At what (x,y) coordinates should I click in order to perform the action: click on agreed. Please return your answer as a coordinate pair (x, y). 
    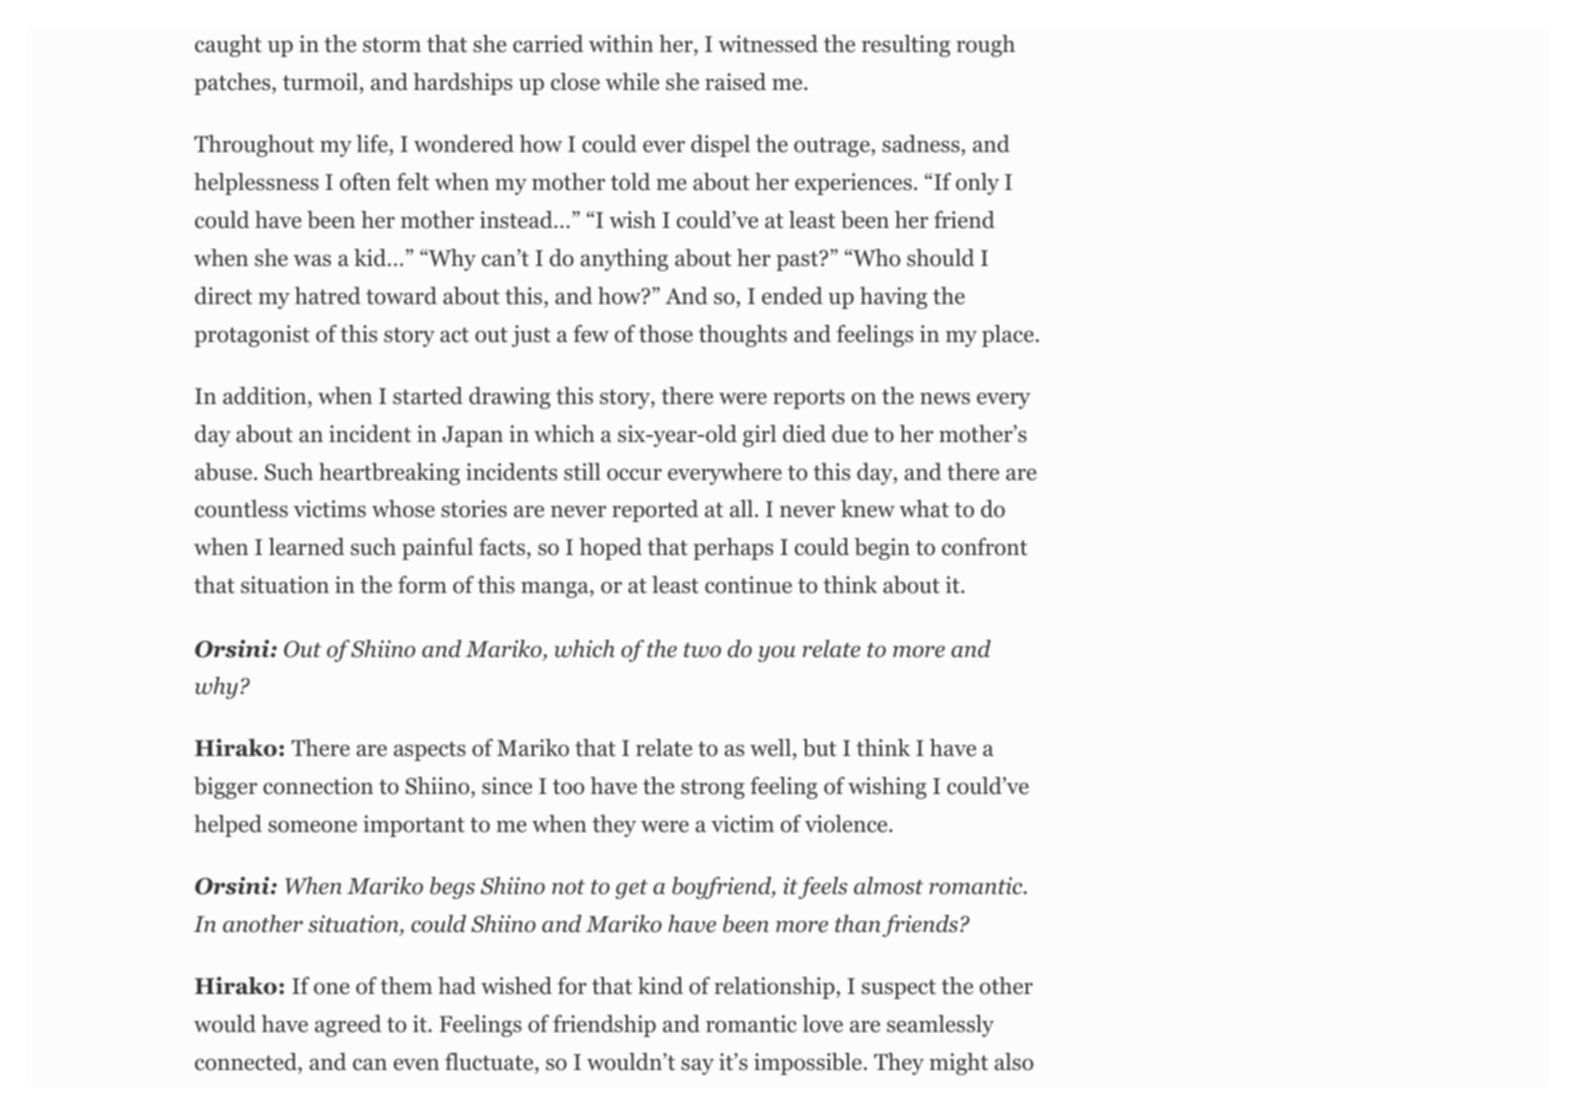
    Looking at the image, I should click on (348, 1026).
